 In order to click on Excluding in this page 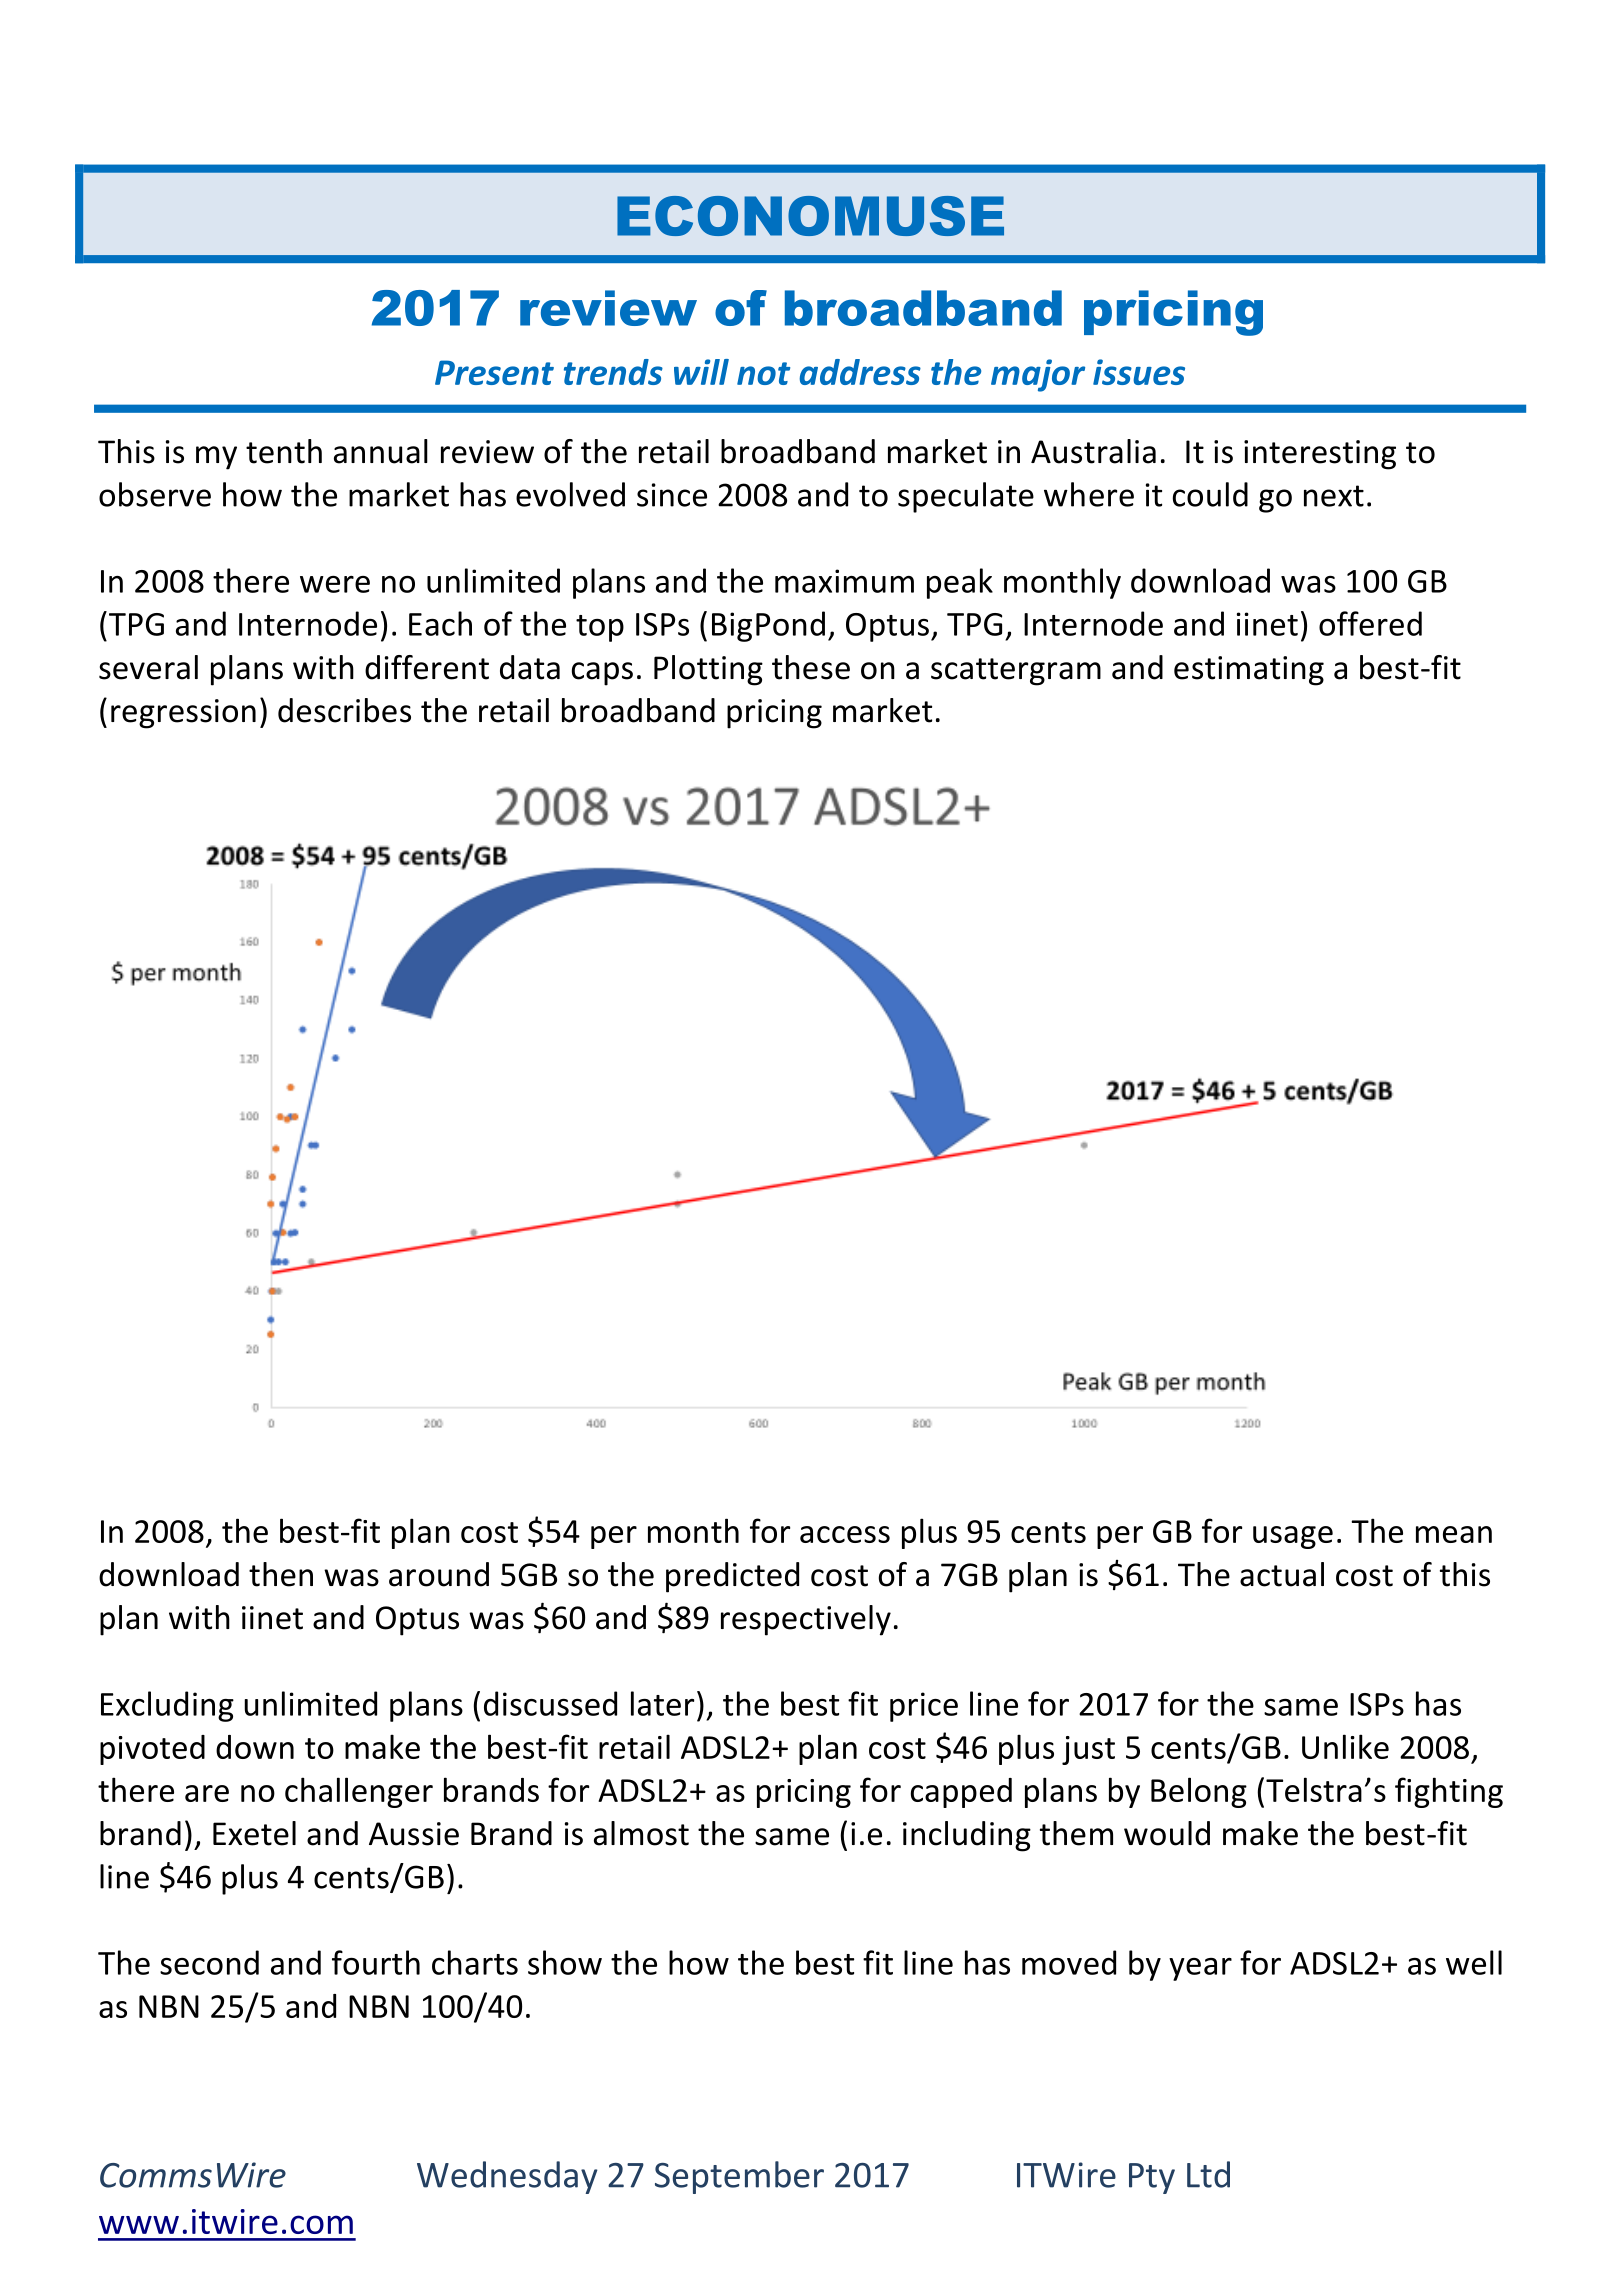, I will do `click(167, 1706)`.
